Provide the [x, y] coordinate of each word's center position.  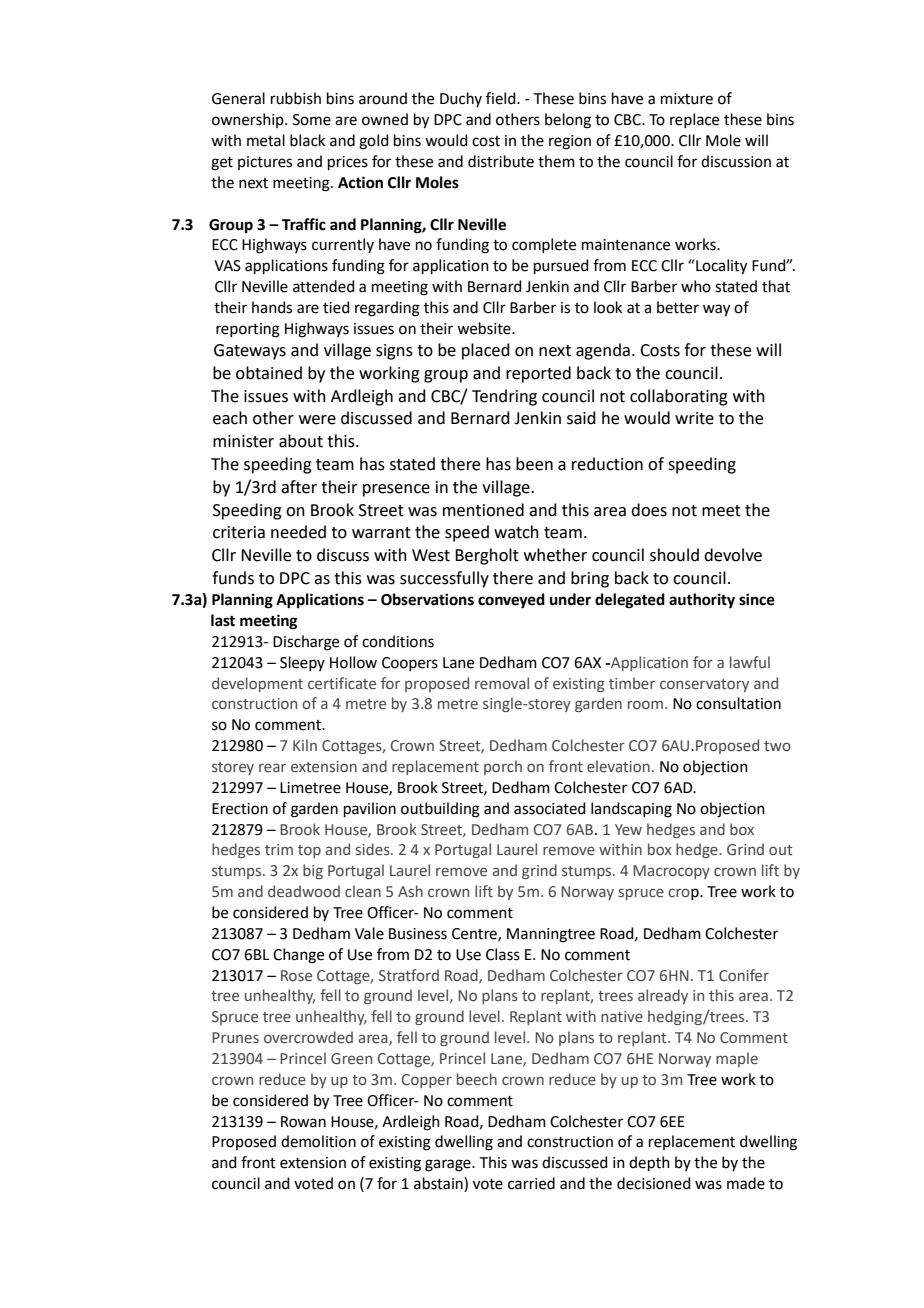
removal [502, 683]
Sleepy [302, 663]
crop [684, 894]
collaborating [679, 397]
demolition [318, 1141]
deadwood [304, 891]
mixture [687, 99]
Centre [475, 934]
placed [486, 351]
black [307, 140]
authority [702, 601]
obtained [269, 373]
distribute [501, 161]
